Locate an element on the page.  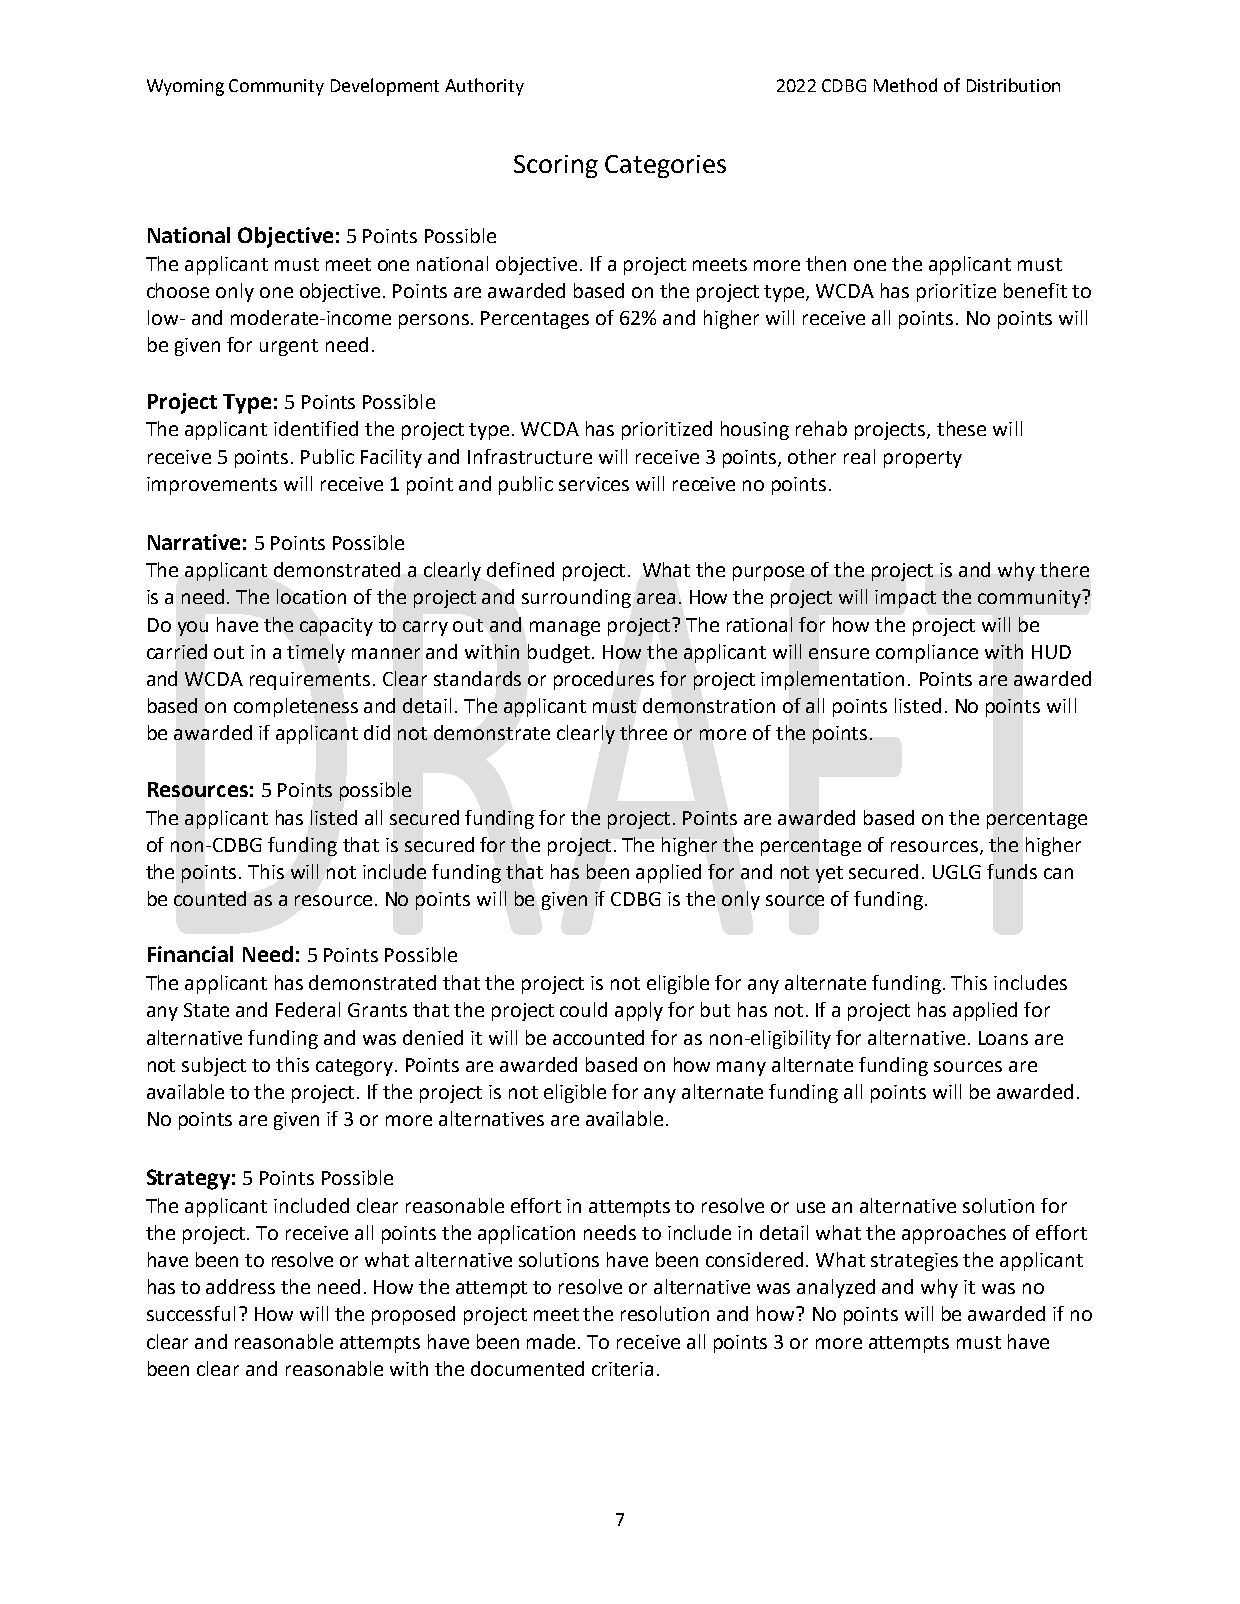
address is located at coordinates (240, 1286).
